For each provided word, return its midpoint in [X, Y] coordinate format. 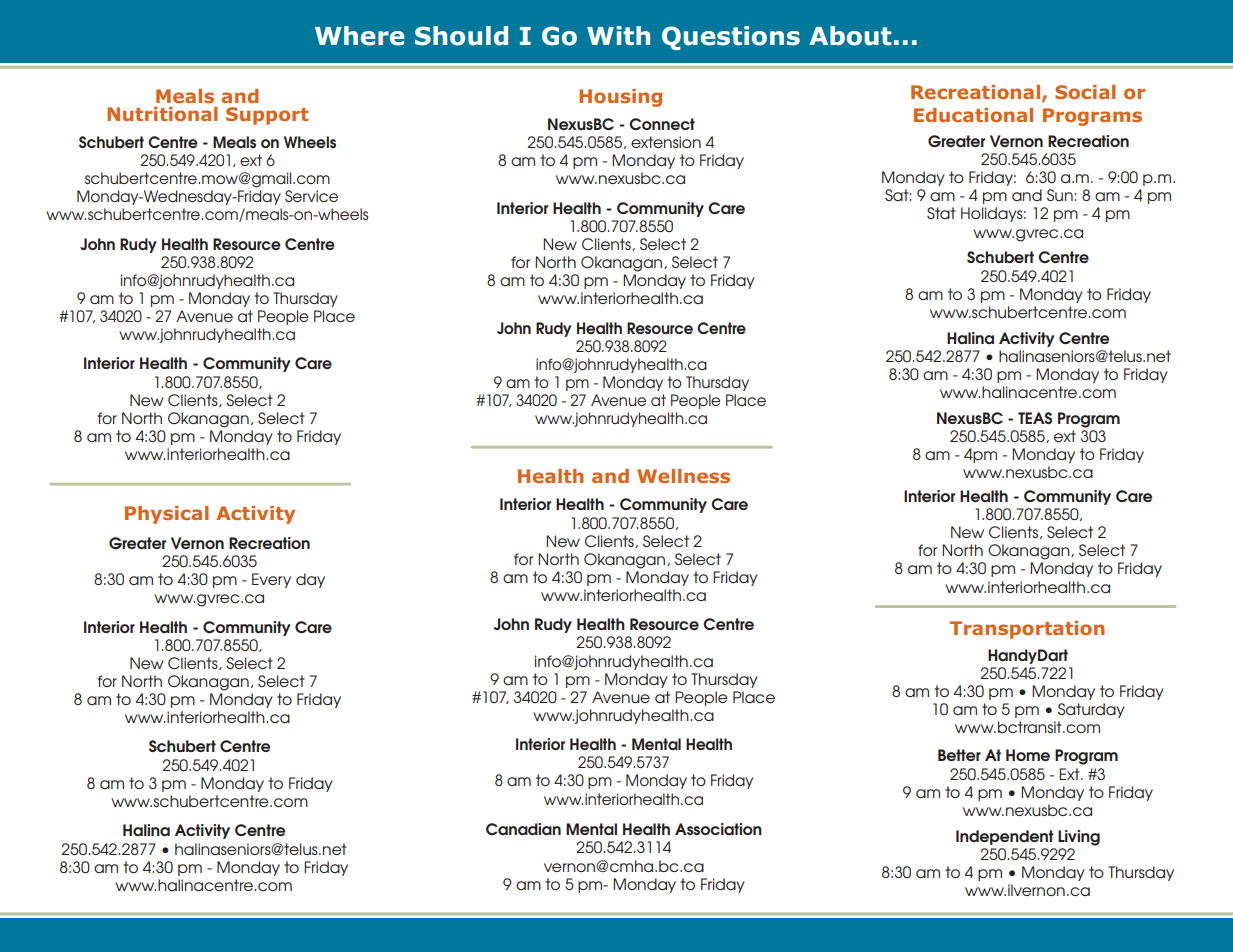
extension [666, 142]
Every [271, 580]
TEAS [1035, 418]
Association [718, 829]
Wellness [683, 476]
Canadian [523, 829]
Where [360, 36]
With [618, 35]
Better [959, 755]
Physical [167, 515]
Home [1028, 755]
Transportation [1027, 630]
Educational [973, 115]
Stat [941, 213]
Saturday [1091, 710]
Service [311, 196]
